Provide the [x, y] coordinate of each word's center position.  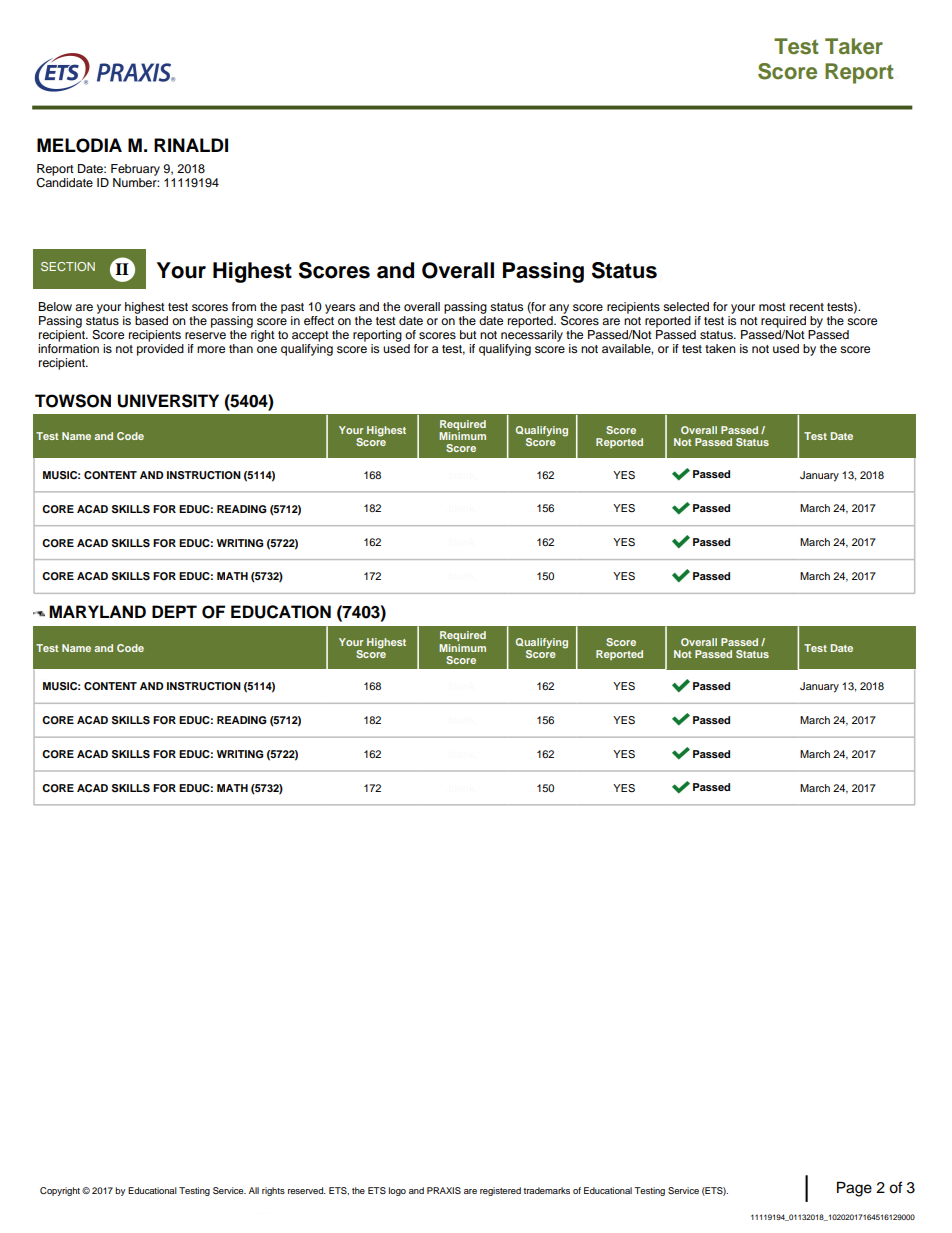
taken [720, 348]
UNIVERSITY [168, 401]
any [559, 309]
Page [854, 1189]
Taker [854, 46]
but [468, 334]
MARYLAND [97, 611]
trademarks [546, 1190]
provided [160, 348]
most [772, 307]
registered [500, 1191]
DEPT [174, 611]
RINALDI [191, 145]
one [267, 349]
